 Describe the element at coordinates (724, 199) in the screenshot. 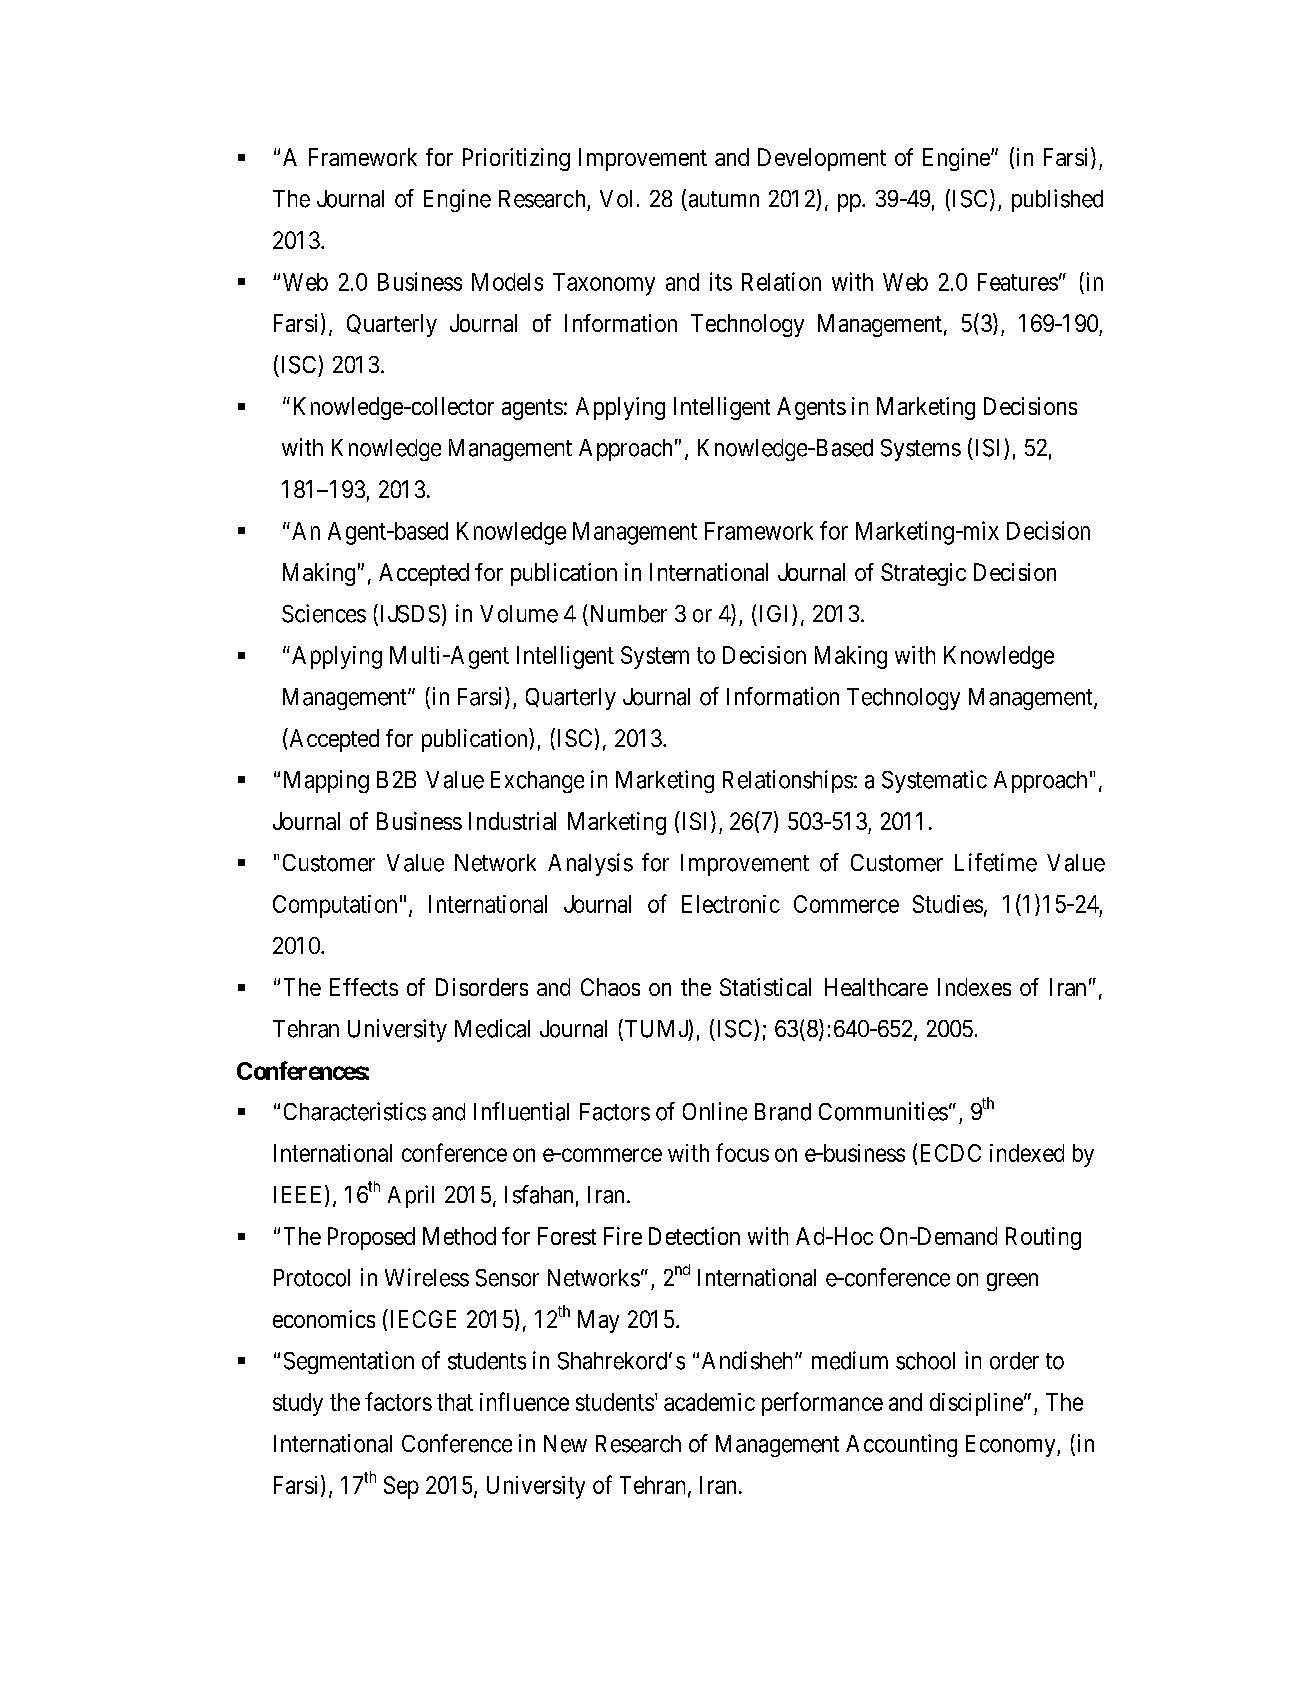

I see `autumn` at that location.
